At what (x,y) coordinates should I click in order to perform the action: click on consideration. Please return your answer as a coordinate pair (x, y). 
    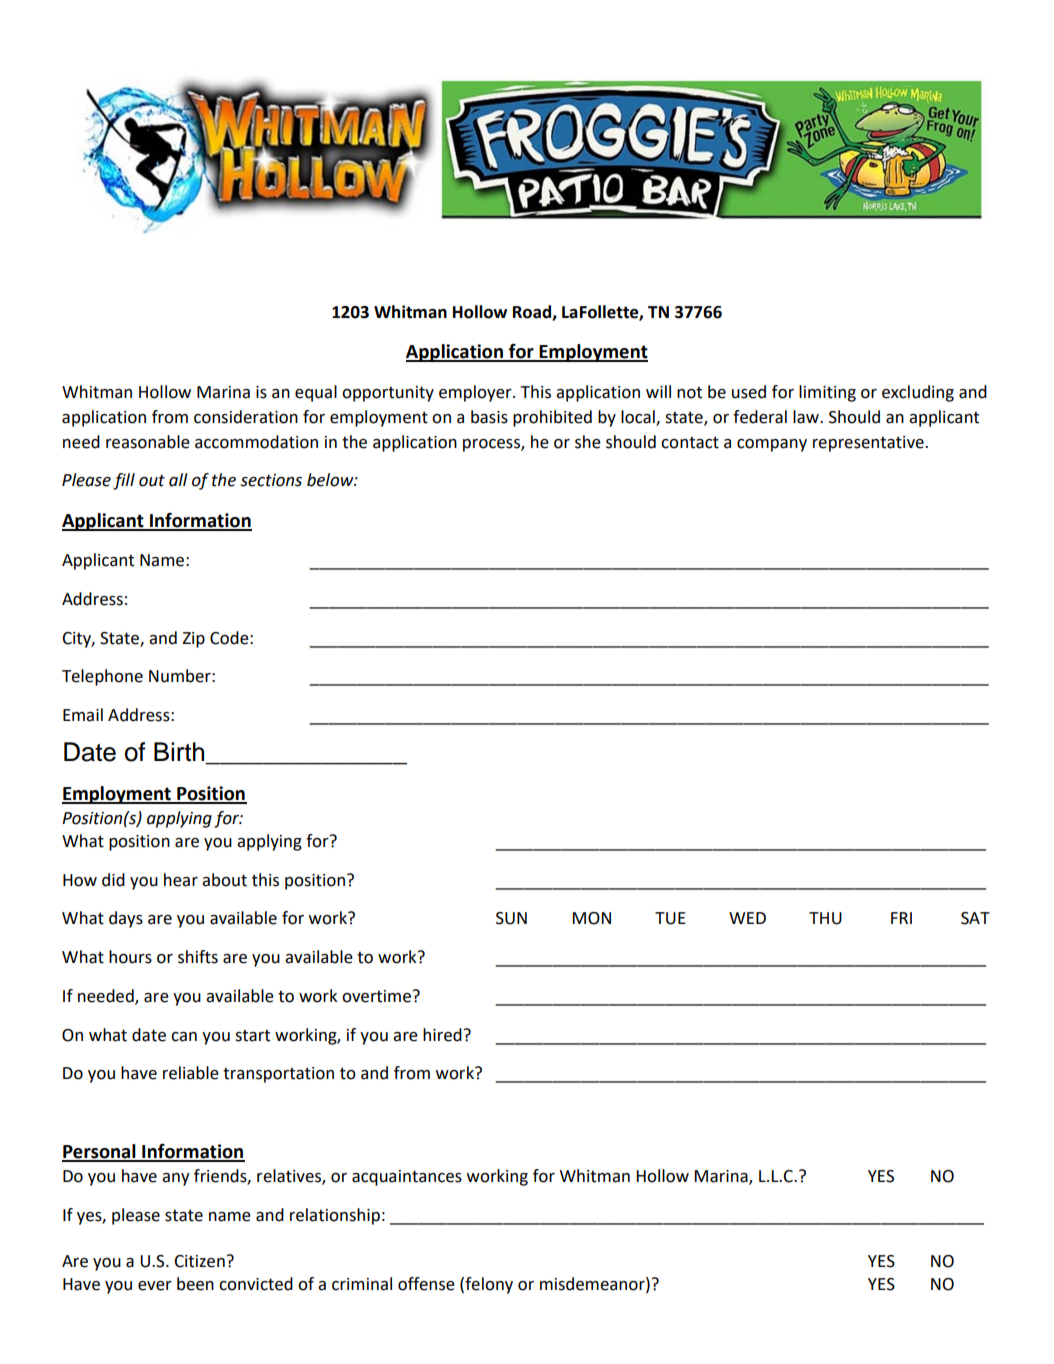
    Looking at the image, I should click on (246, 417).
